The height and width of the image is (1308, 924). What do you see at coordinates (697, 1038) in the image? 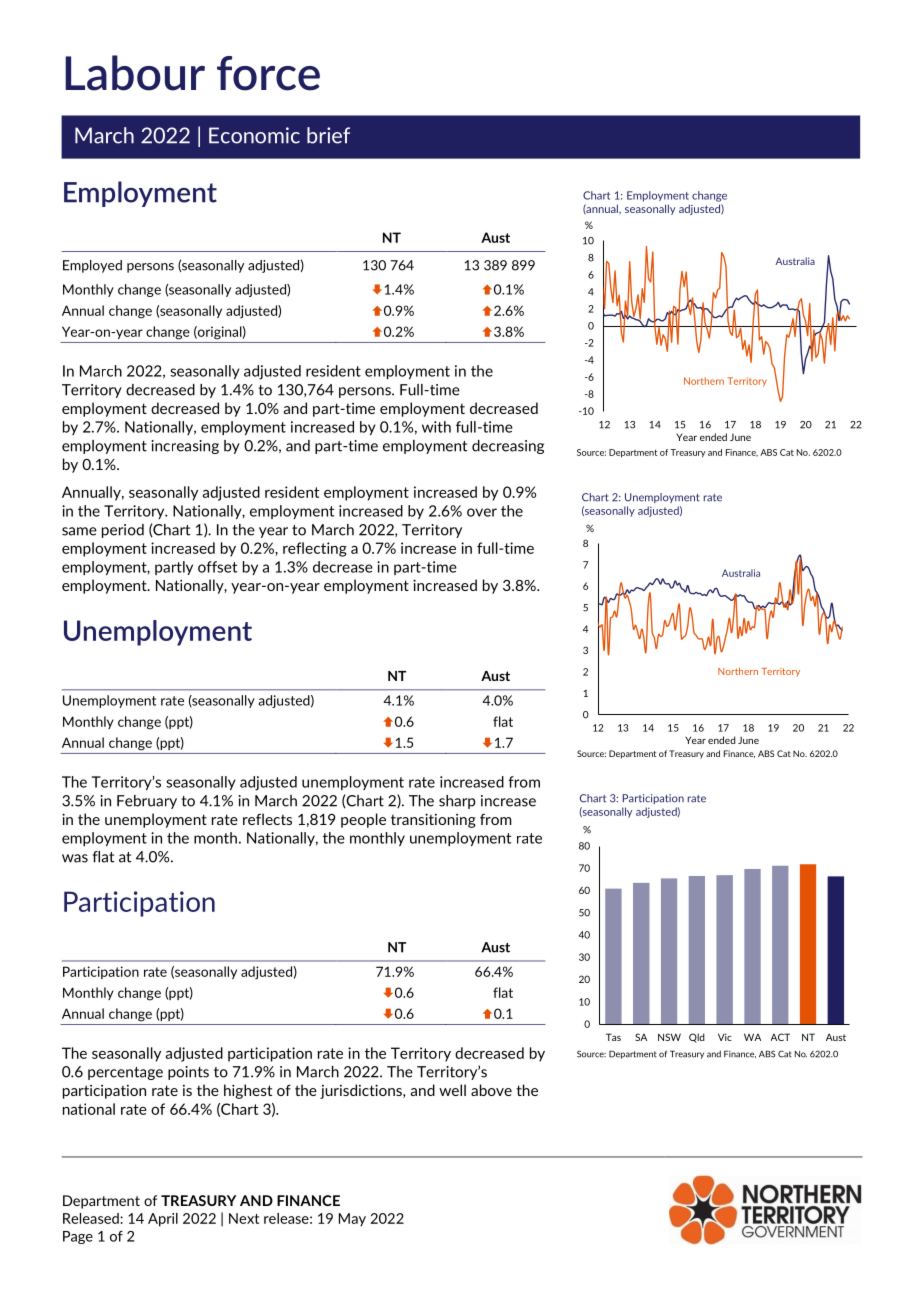
I see `Qld` at bounding box center [697, 1038].
